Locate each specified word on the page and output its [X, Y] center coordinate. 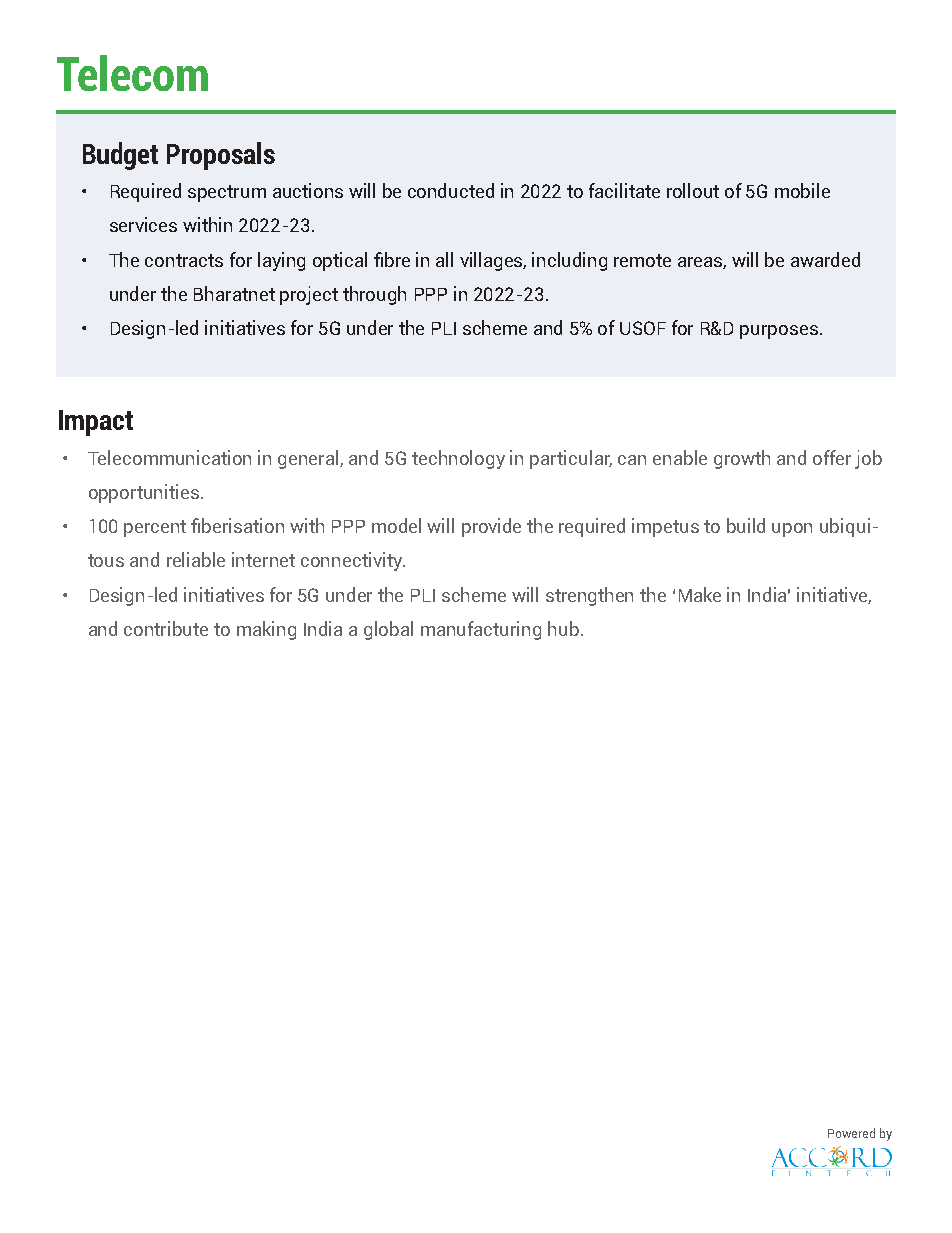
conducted [451, 190]
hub [563, 628]
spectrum [227, 193]
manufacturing [481, 630]
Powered [851, 1133]
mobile [802, 190]
